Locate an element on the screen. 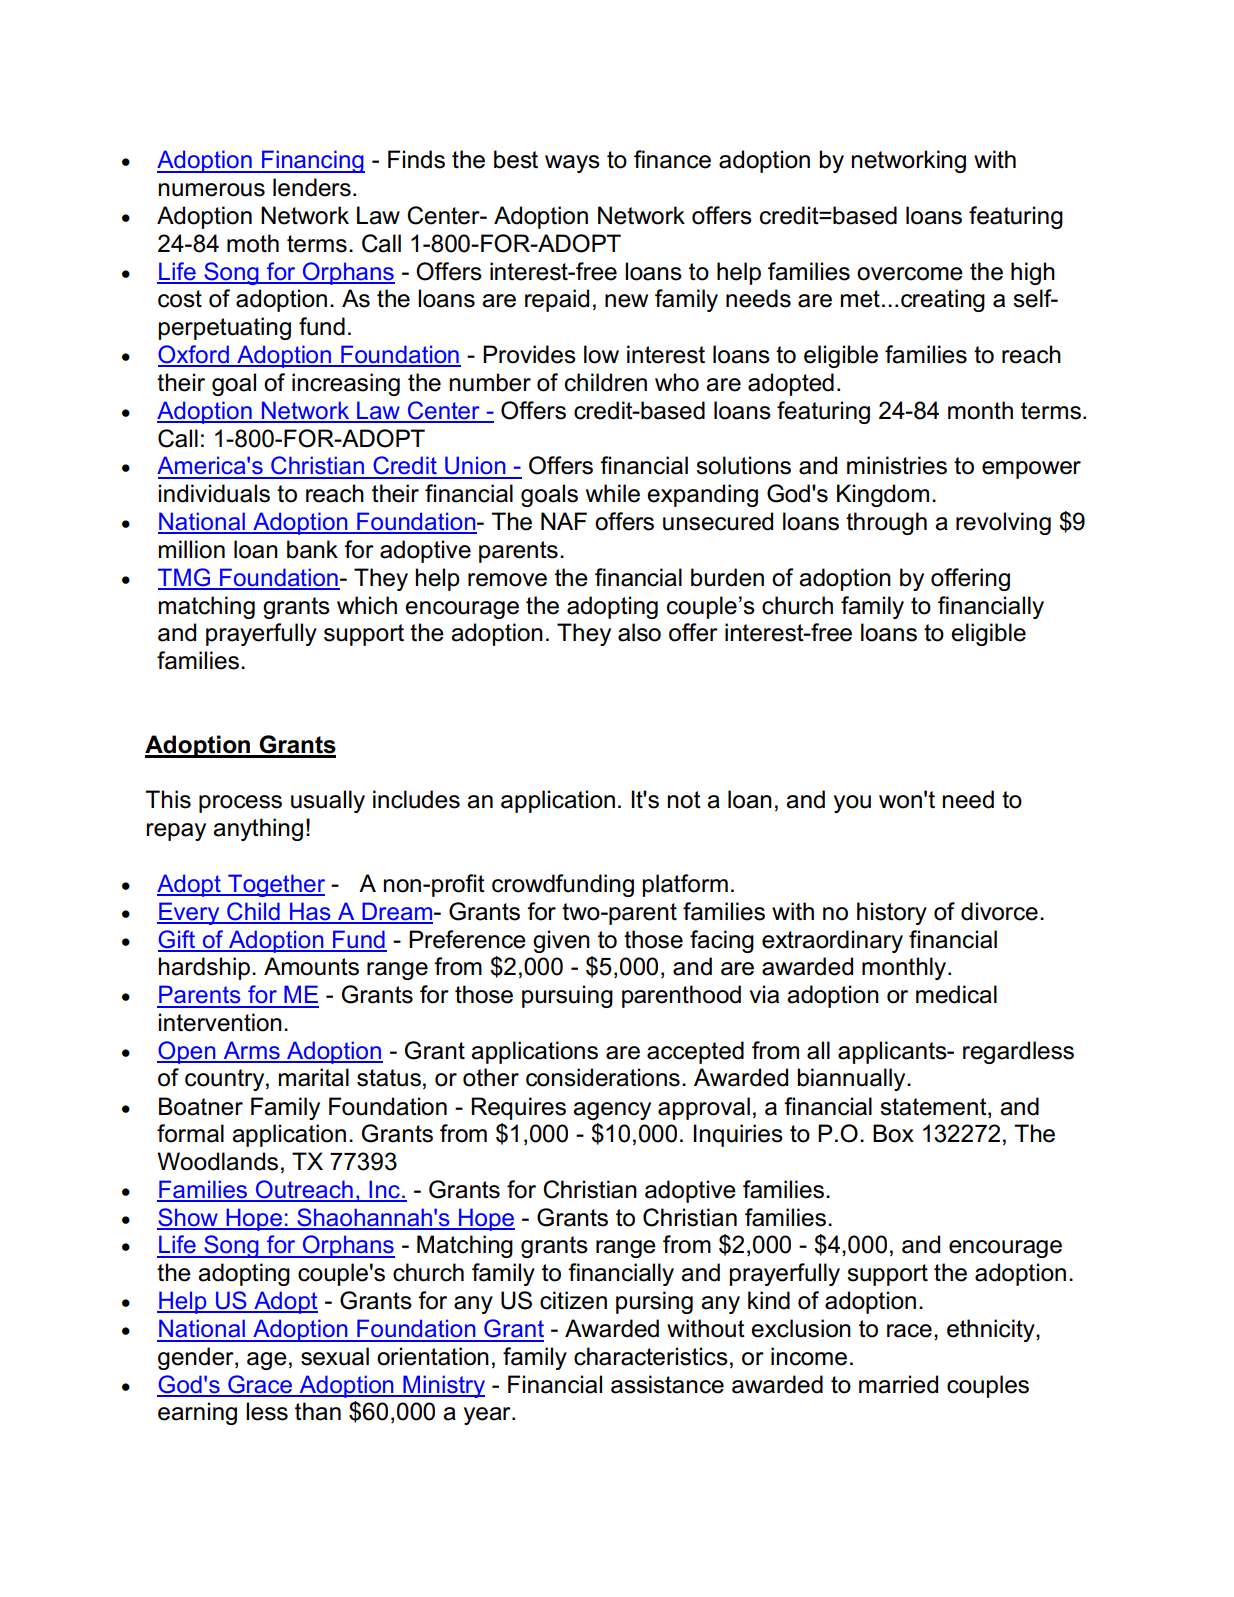 Image resolution: width=1234 pixels, height=1597 pixels. ministries is located at coordinates (897, 465).
